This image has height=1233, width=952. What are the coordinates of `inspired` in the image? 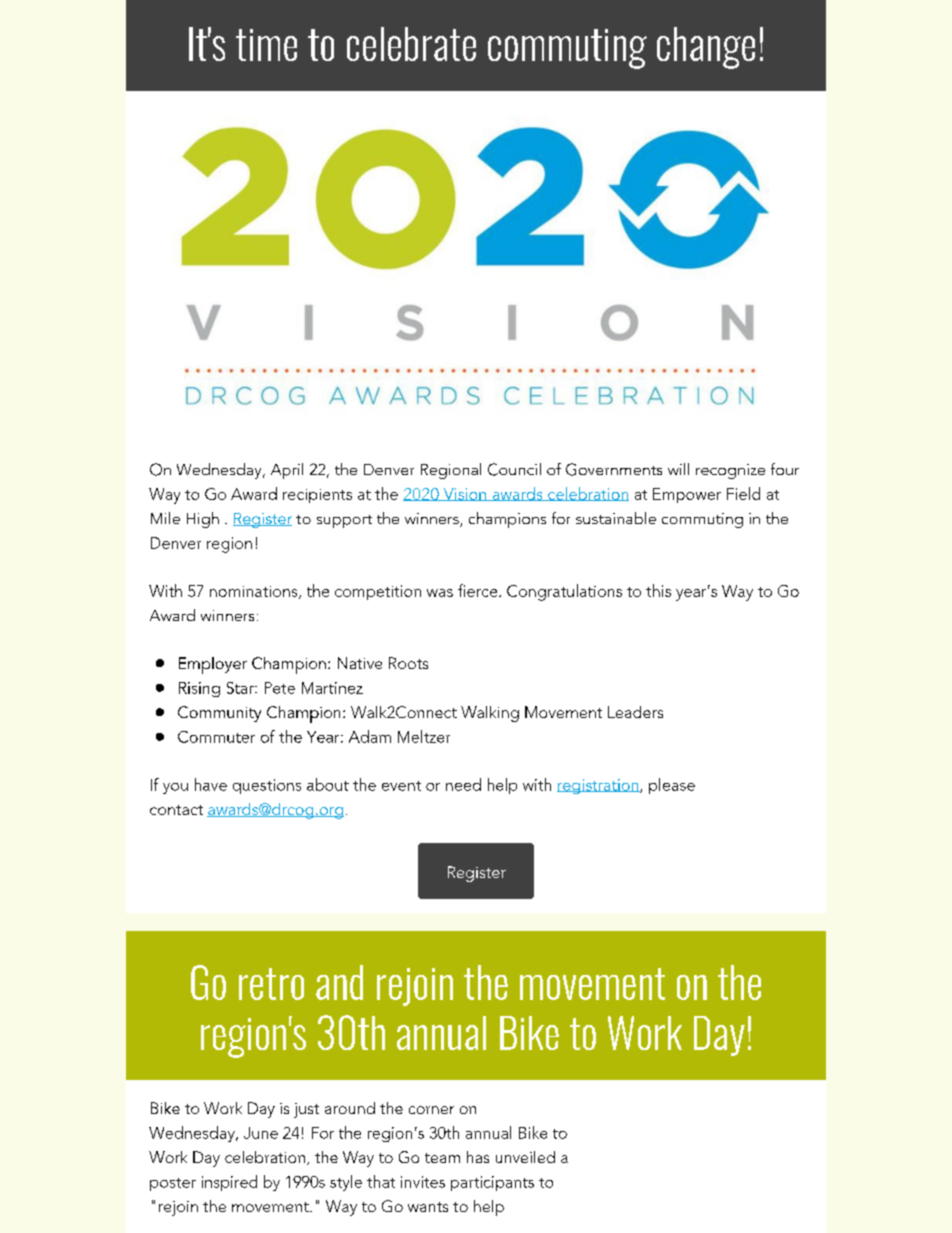 It's located at (229, 1183).
